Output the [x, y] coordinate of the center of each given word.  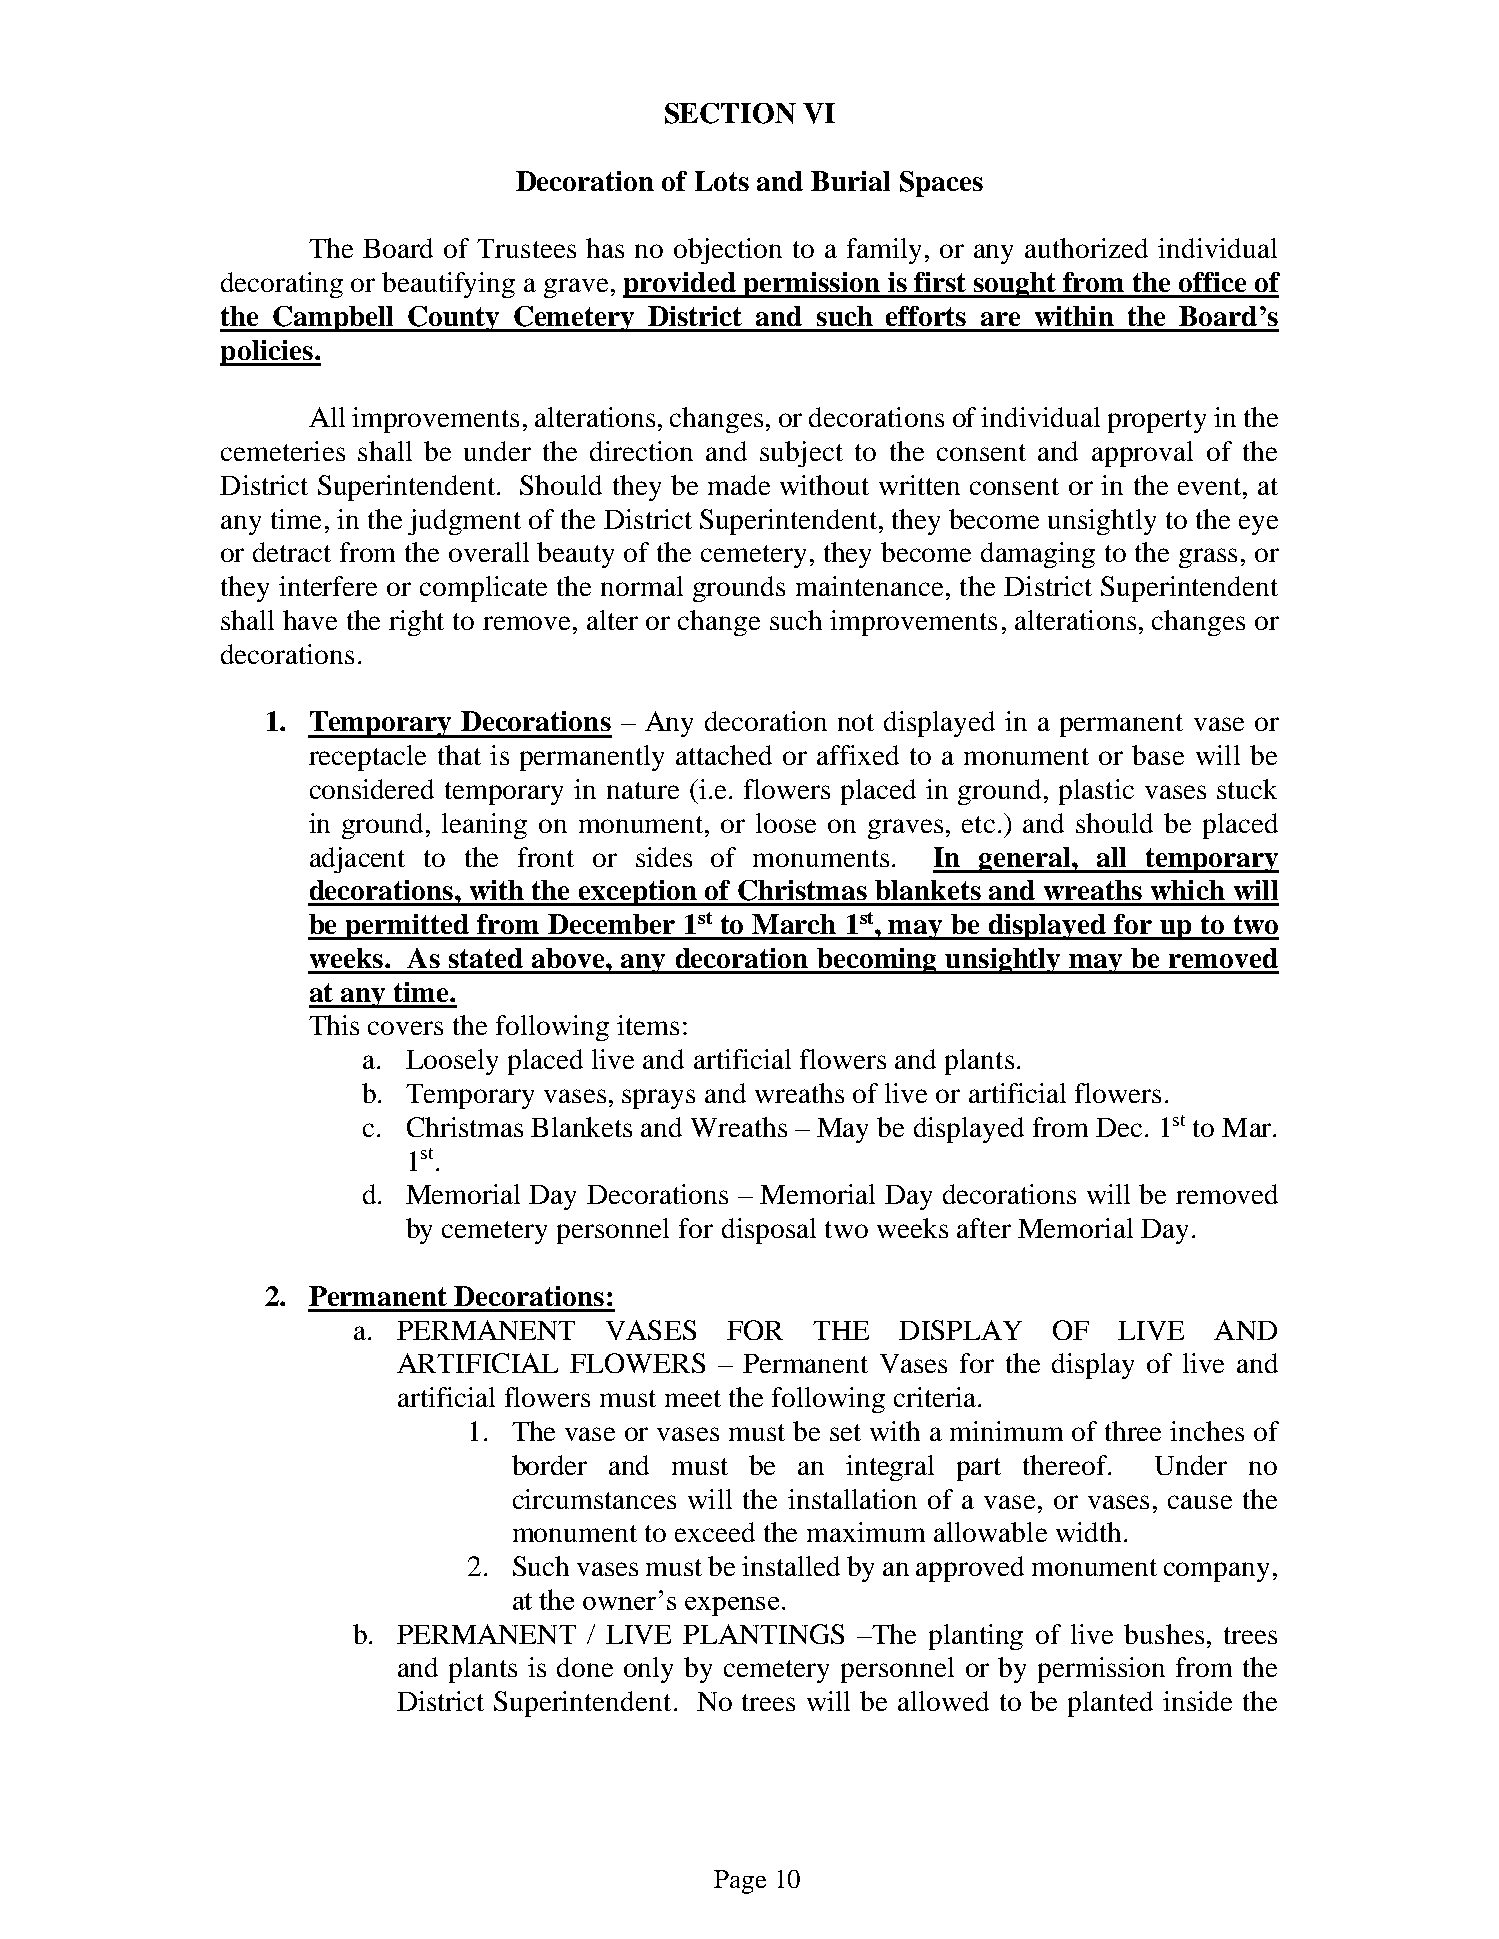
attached [724, 755]
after [984, 1228]
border [549, 1465]
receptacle [367, 758]
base [1158, 755]
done [585, 1667]
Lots [722, 181]
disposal [769, 1231]
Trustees [526, 248]
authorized [1086, 248]
